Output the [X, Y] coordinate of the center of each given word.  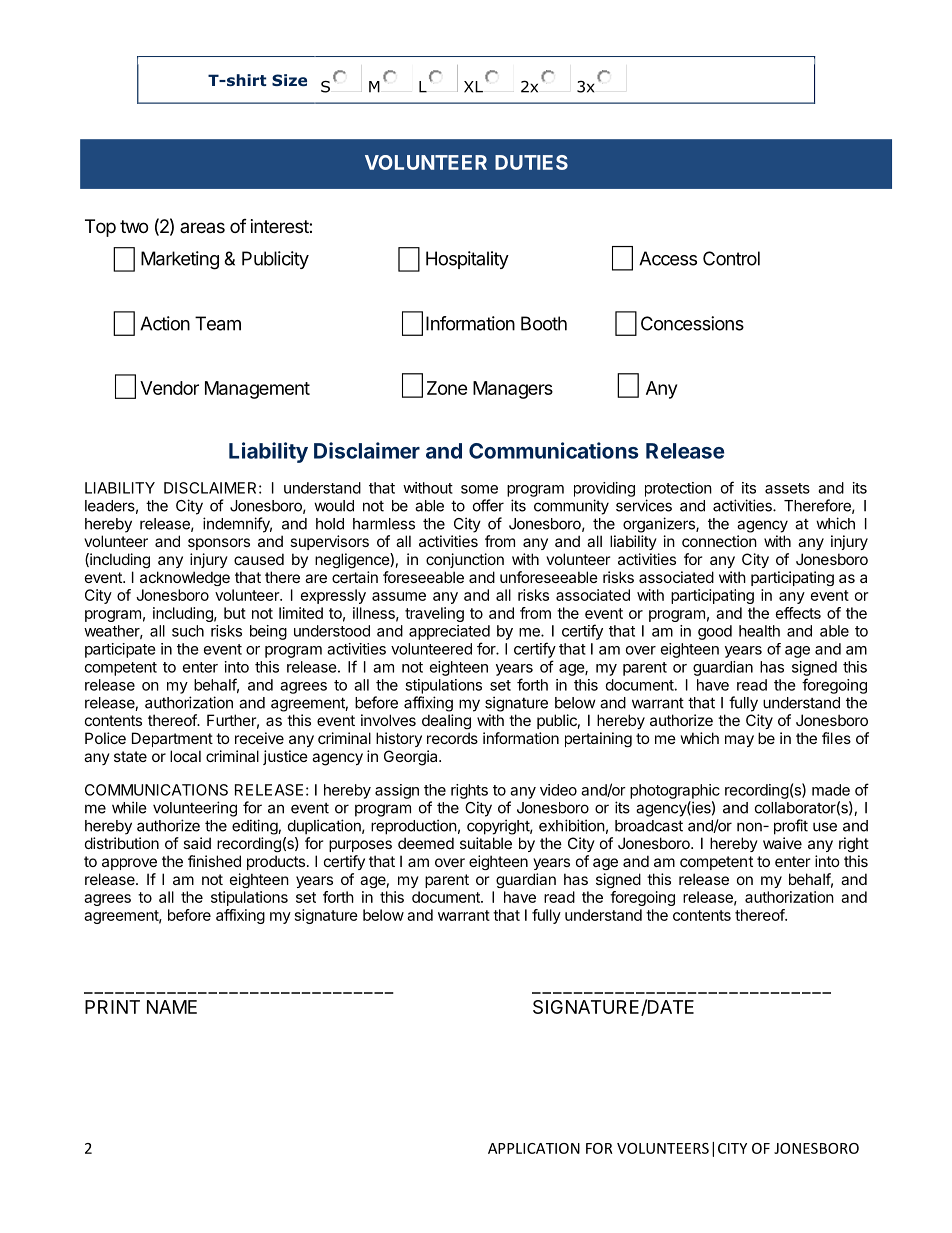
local [185, 756]
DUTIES [531, 162]
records [452, 738]
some [479, 489]
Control [731, 258]
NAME [172, 1007]
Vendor [169, 388]
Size [289, 80]
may [739, 741]
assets [787, 488]
